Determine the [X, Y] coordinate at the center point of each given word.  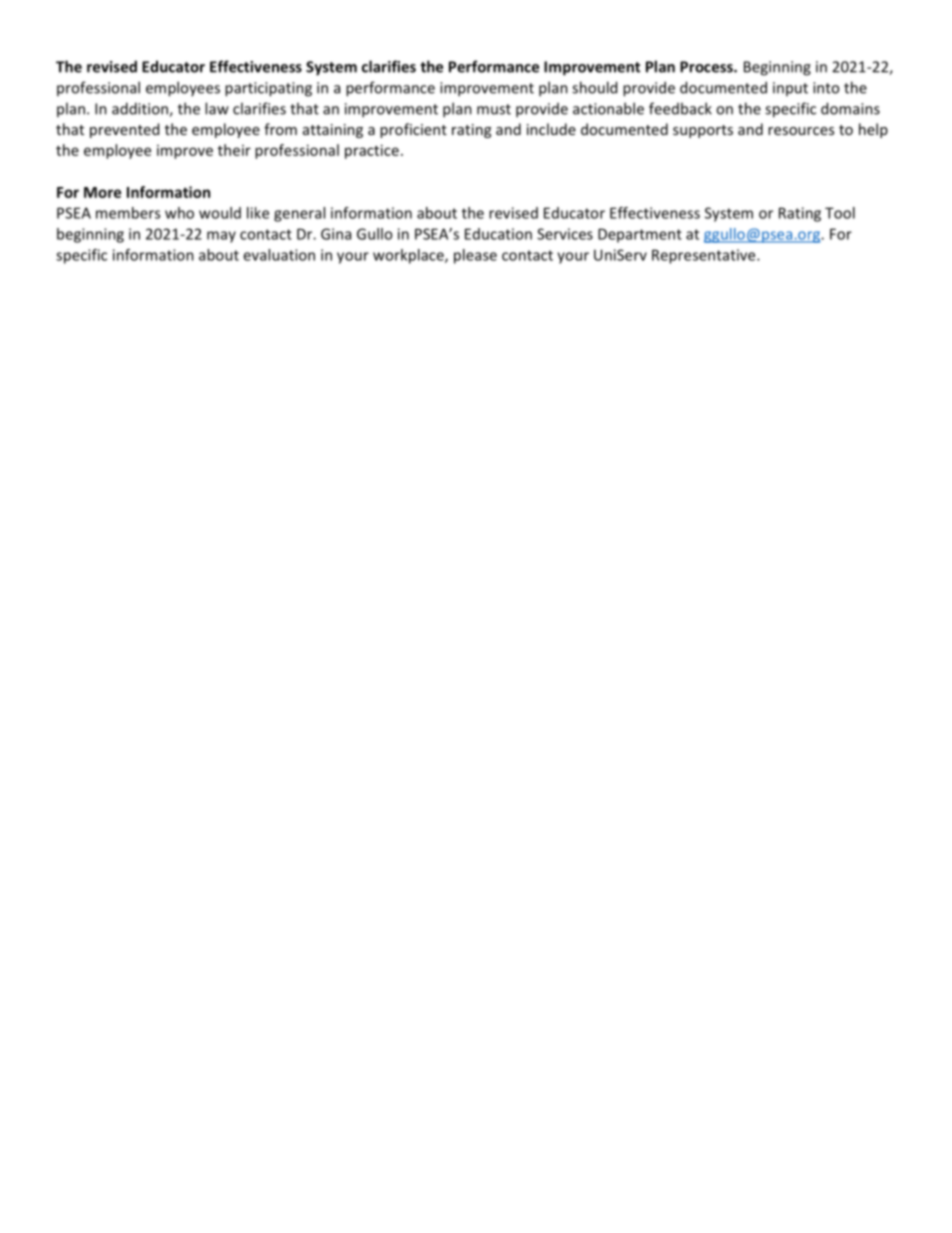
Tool [840, 213]
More [102, 192]
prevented [124, 130]
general [299, 214]
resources [801, 131]
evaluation [279, 255]
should [594, 87]
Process [707, 67]
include [551, 129]
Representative [705, 256]
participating [268, 89]
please [475, 256]
